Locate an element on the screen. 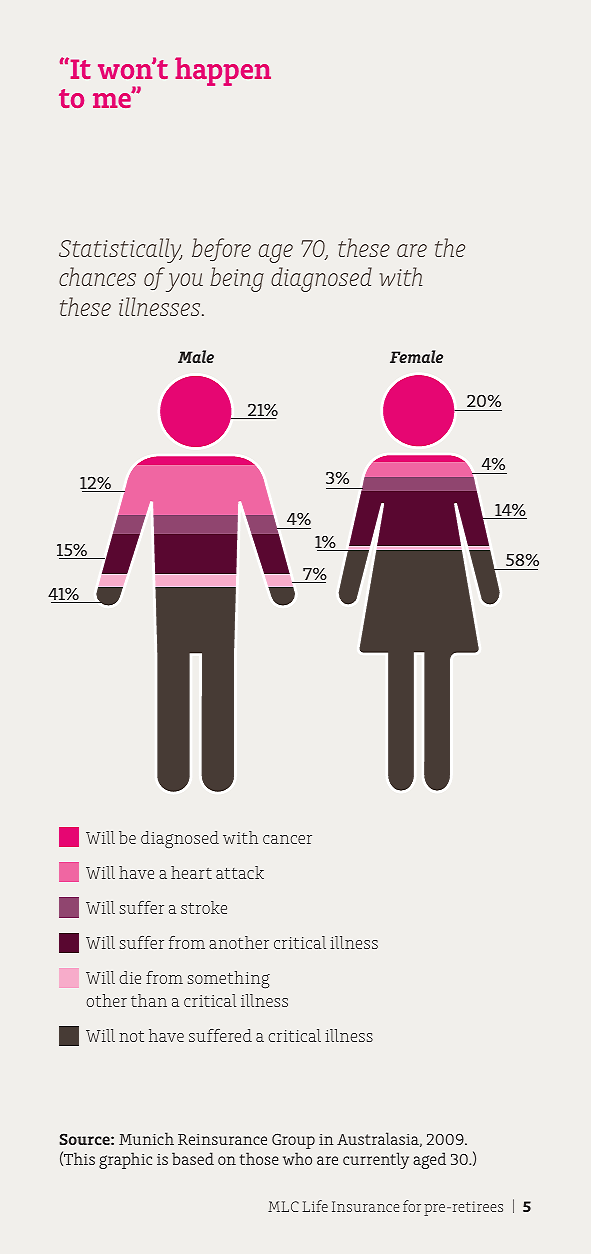  cancer is located at coordinates (287, 839).
